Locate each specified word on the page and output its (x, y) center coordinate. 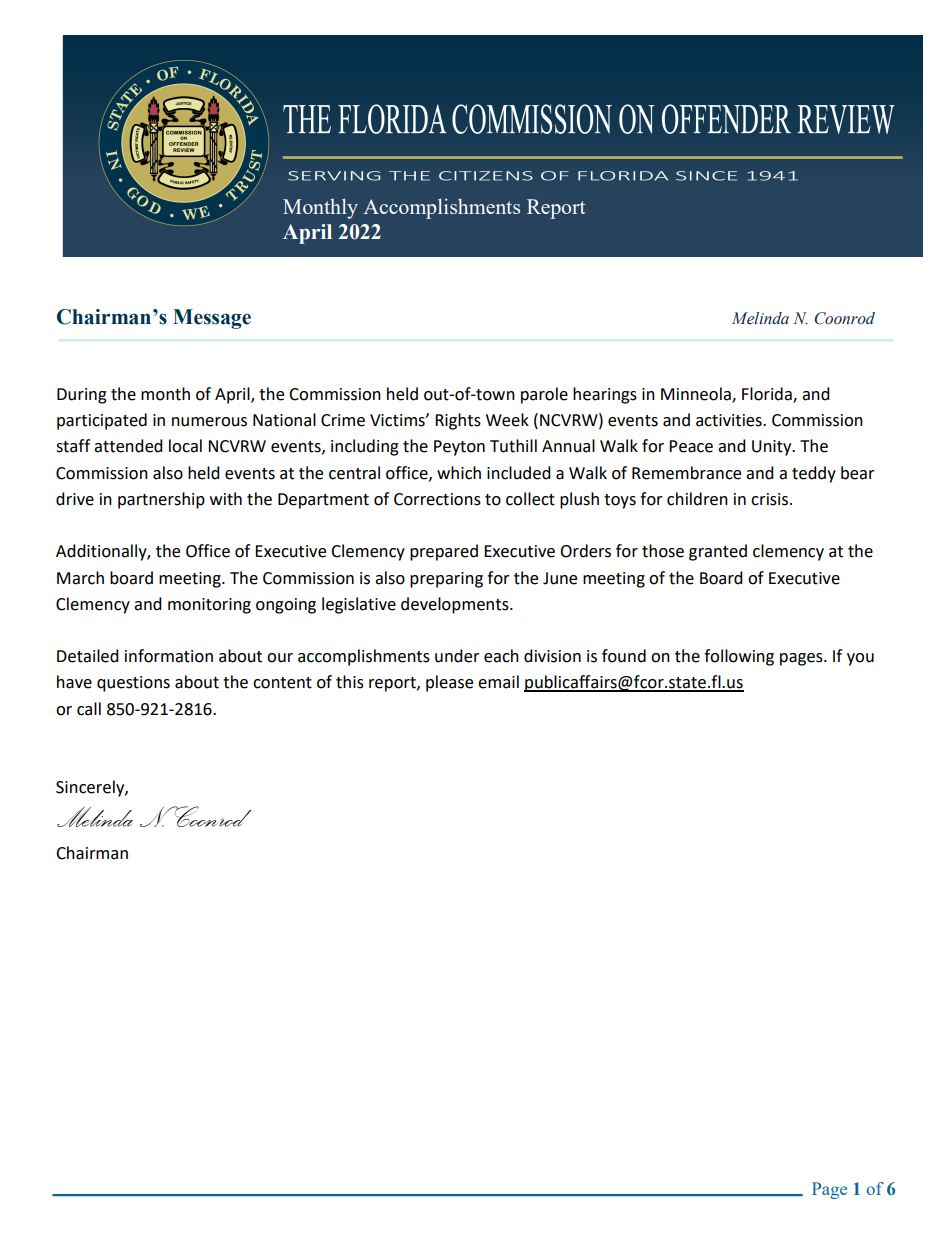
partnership (161, 500)
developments (456, 605)
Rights (458, 421)
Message (212, 319)
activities (730, 420)
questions (133, 684)
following (739, 657)
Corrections (437, 499)
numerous (209, 422)
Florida (768, 395)
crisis (771, 499)
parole (544, 395)
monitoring (209, 606)
